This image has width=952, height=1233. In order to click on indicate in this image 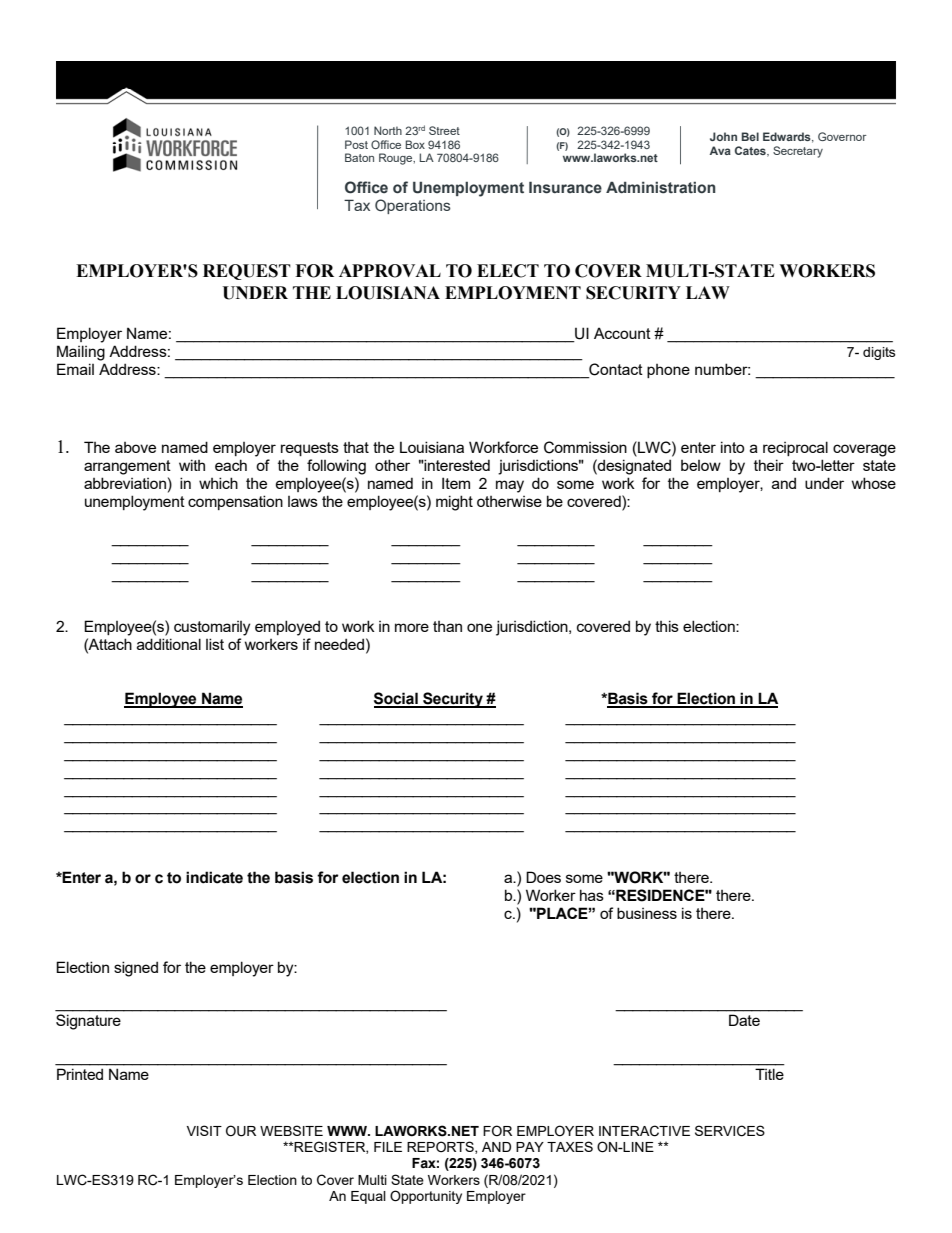, I will do `click(214, 877)`.
